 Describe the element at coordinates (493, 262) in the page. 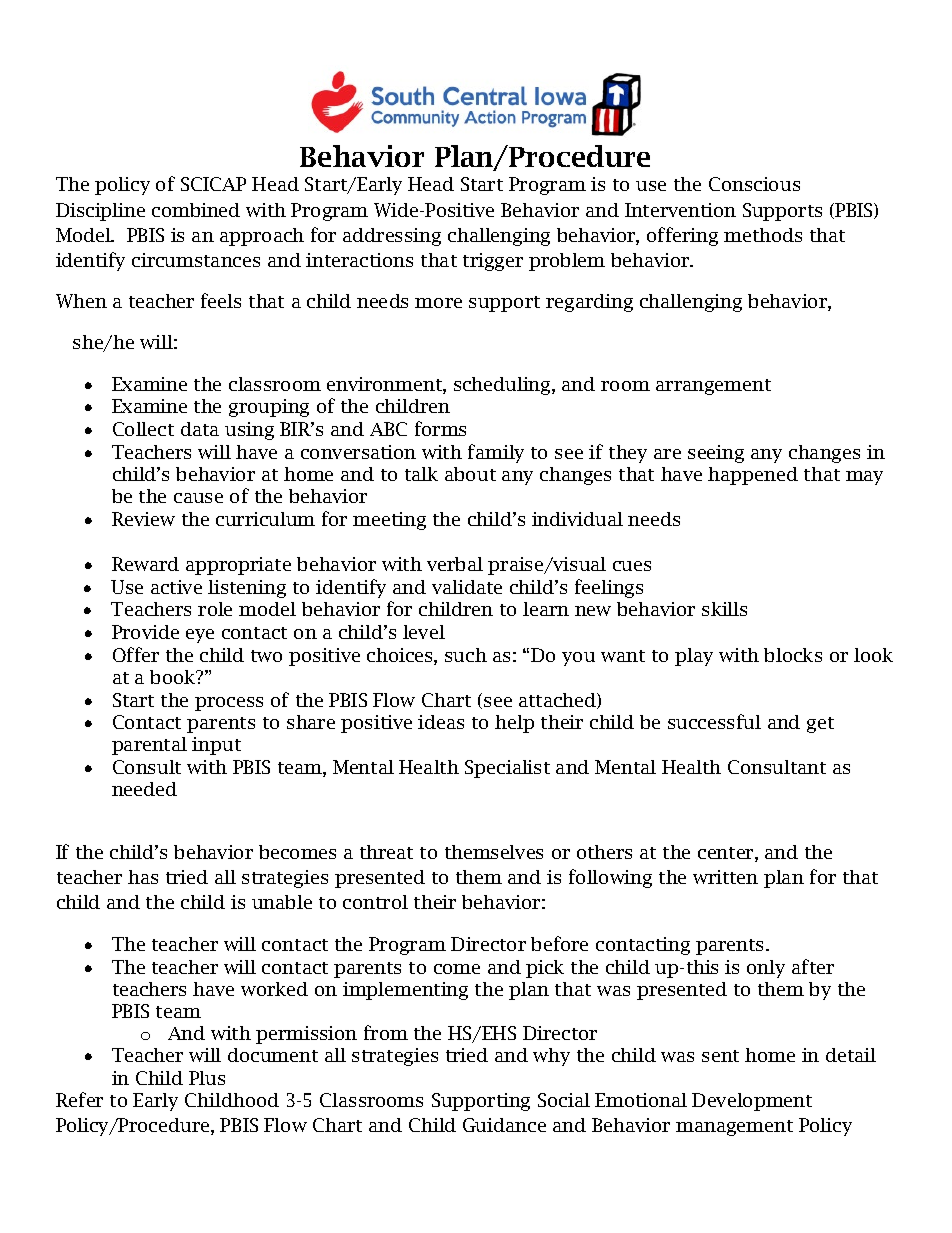

I see `trigger` at that location.
